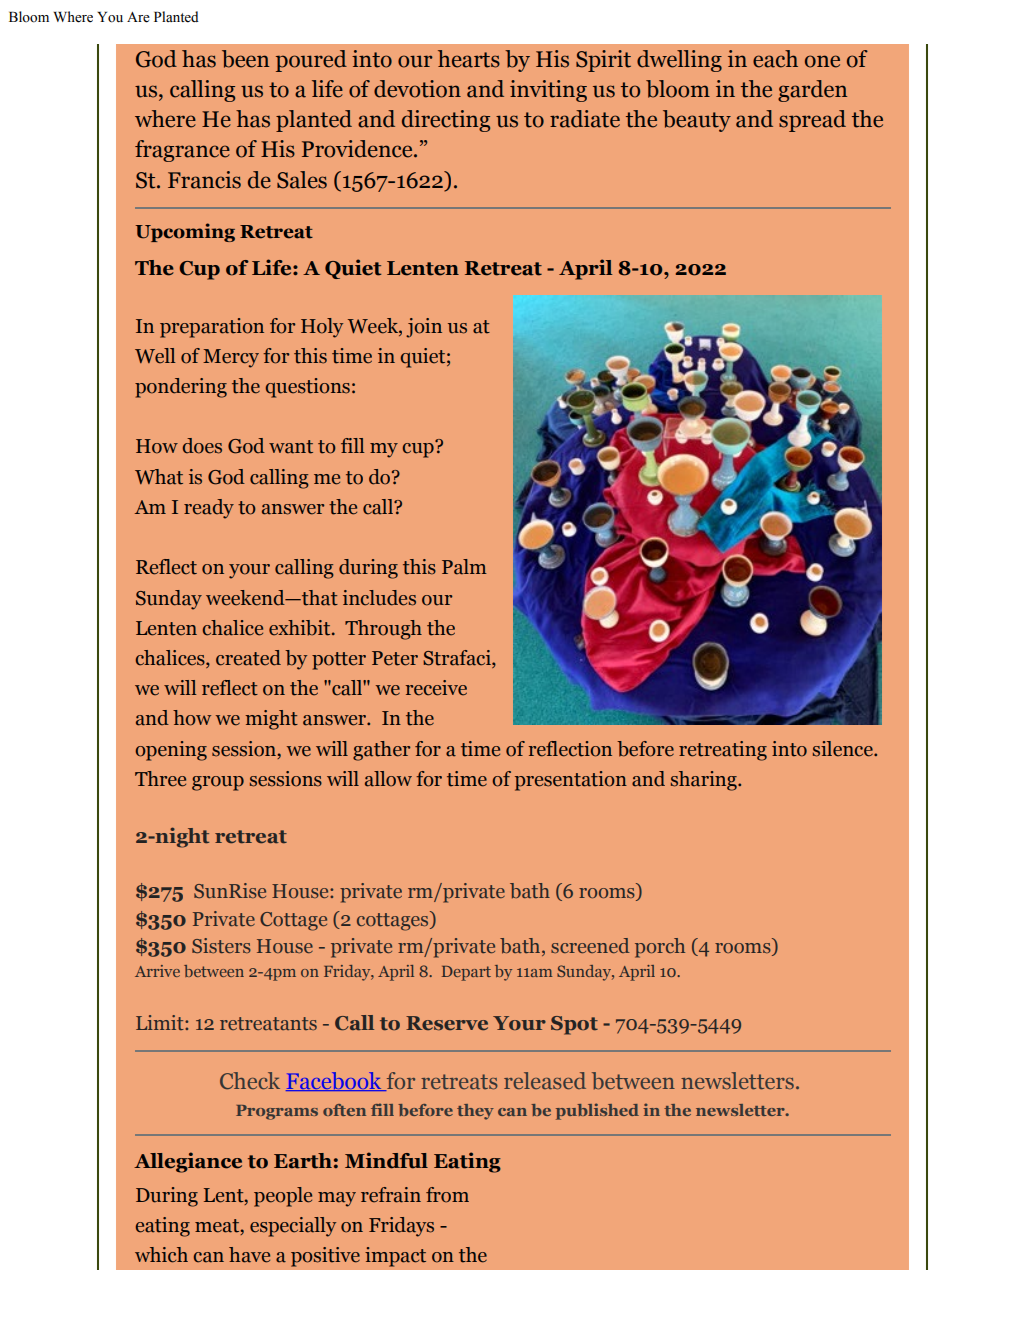 This image has height=1330, width=1027. I want to click on hearts, so click(469, 59).
